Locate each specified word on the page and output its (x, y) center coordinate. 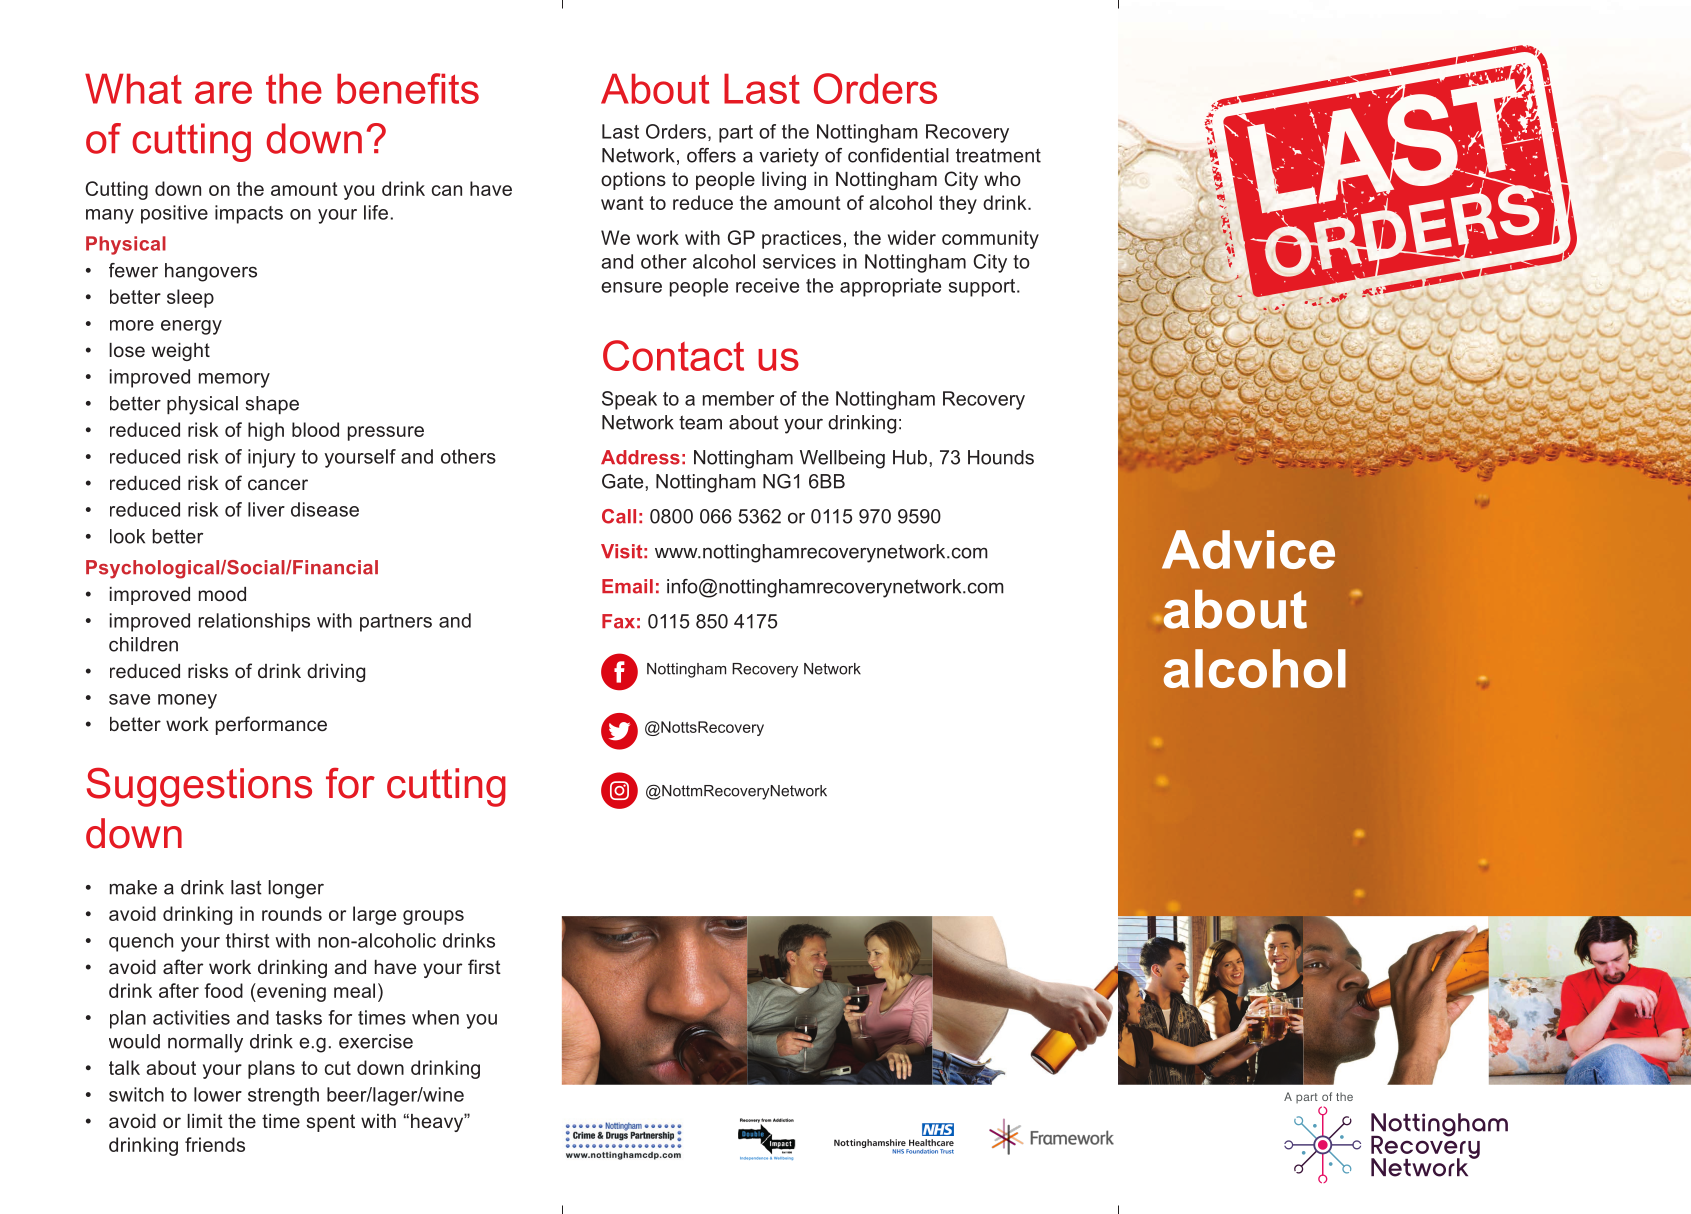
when (435, 1017)
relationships (254, 622)
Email (627, 586)
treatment (998, 155)
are (223, 92)
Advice (1248, 549)
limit (205, 1121)
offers (711, 155)
